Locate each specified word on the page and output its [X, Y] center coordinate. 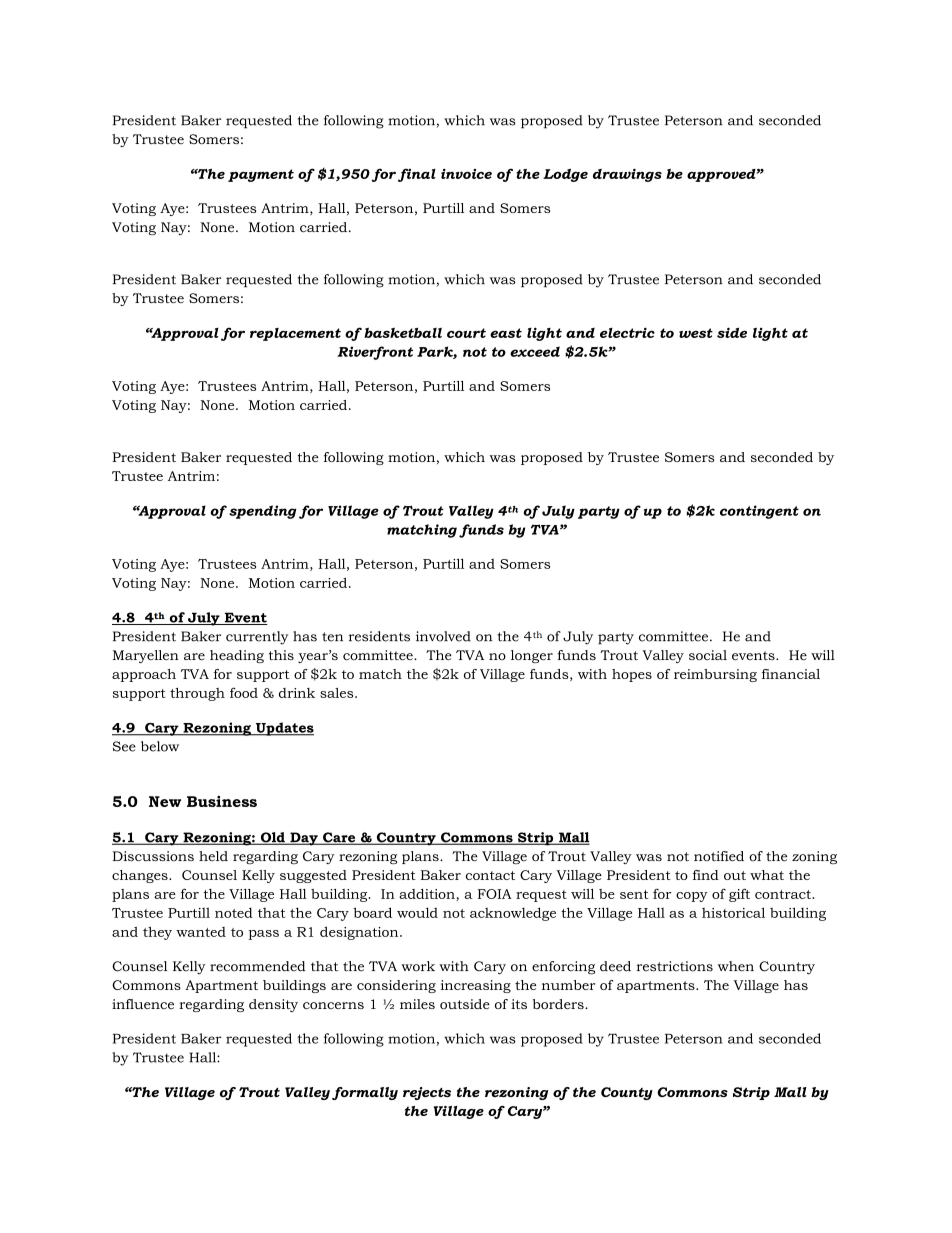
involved [443, 636]
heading [237, 656]
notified [719, 856]
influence [143, 1004]
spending [262, 512]
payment [261, 175]
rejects [427, 1093]
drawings [627, 175]
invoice [466, 174]
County [627, 1093]
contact [490, 875]
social [708, 655]
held [213, 856]
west [696, 333]
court [466, 333]
